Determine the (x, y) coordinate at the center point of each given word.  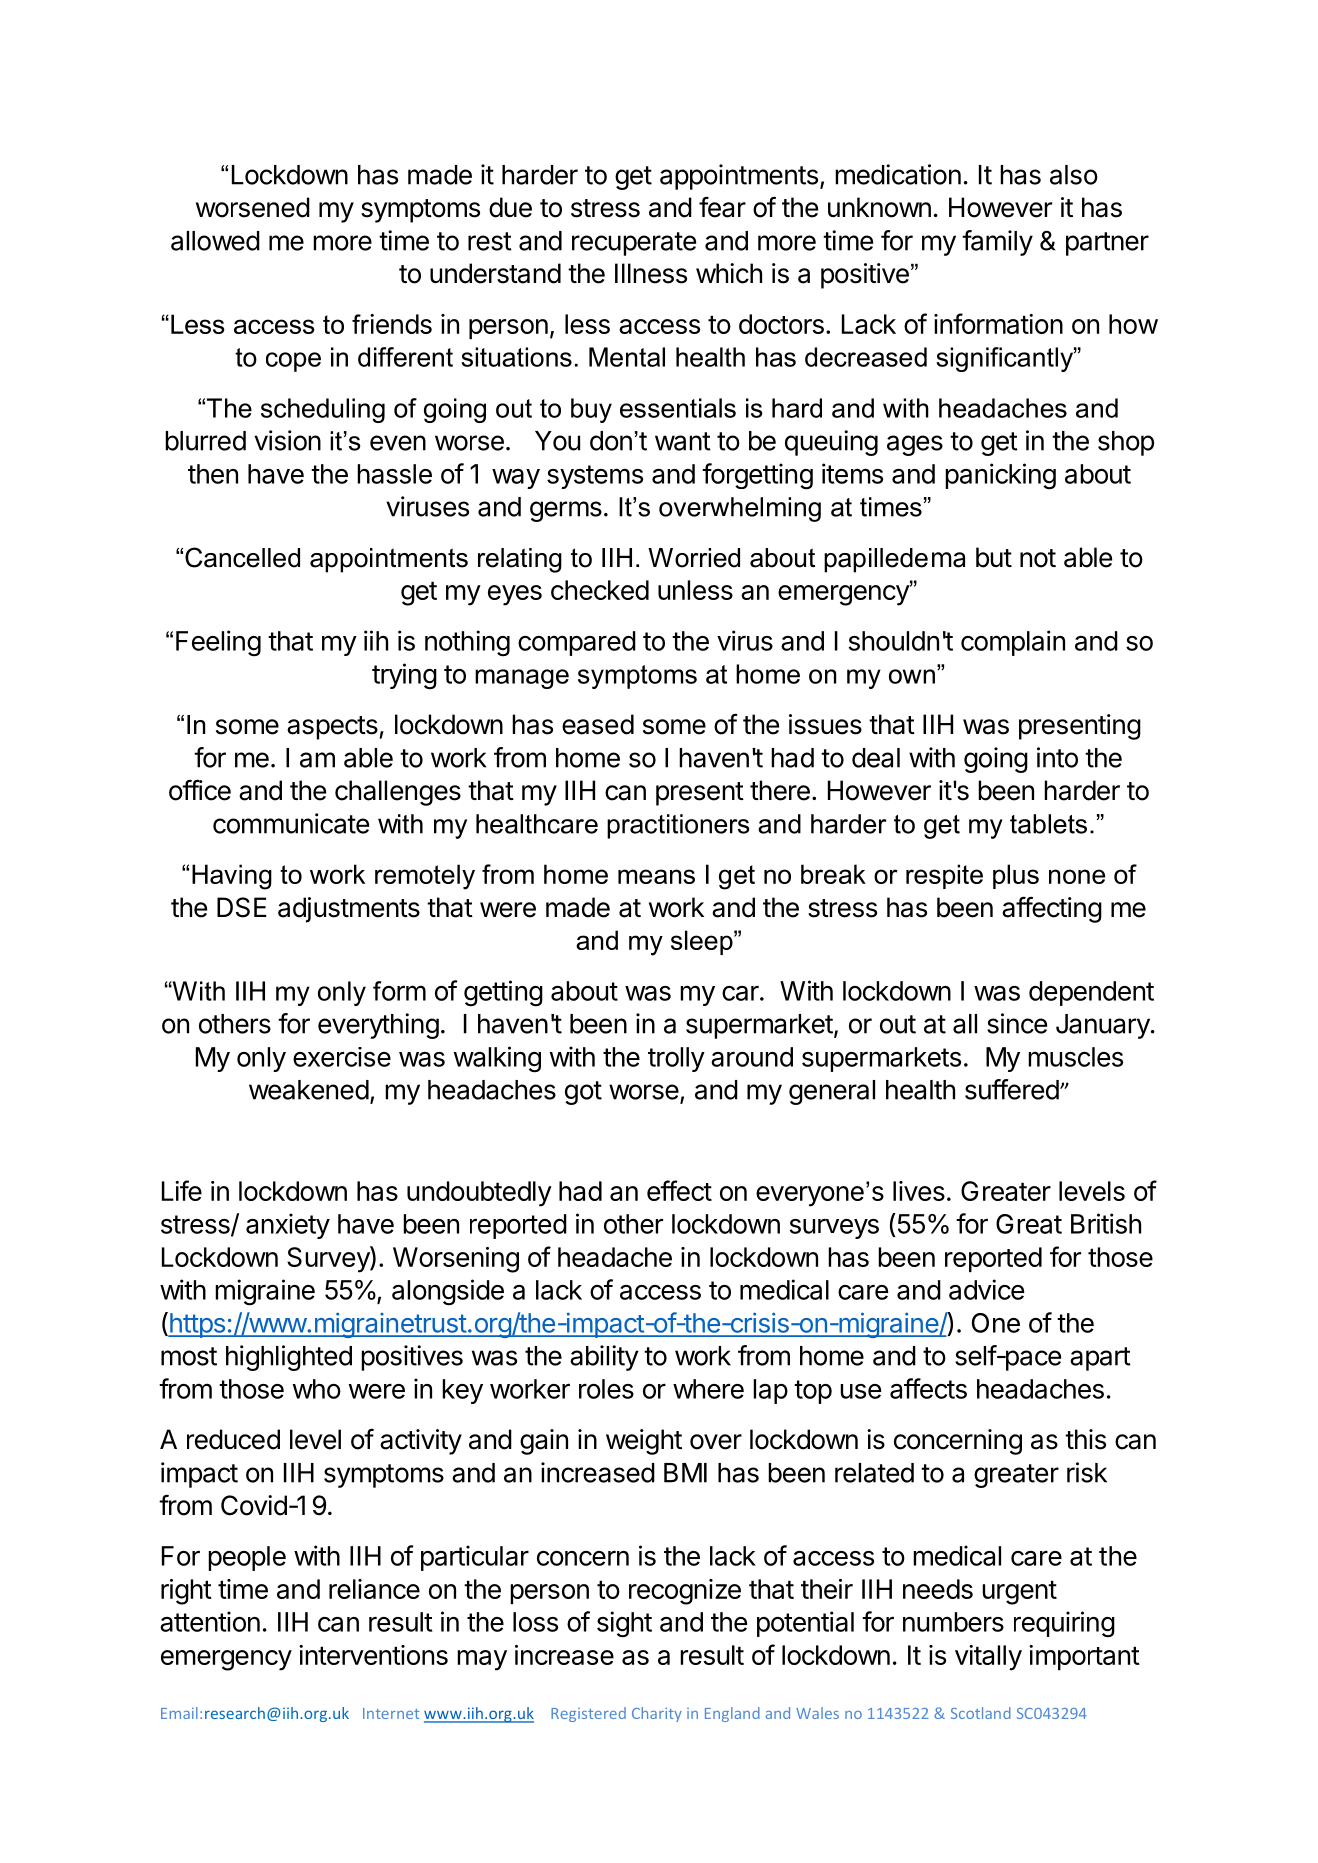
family (997, 243)
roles (606, 1389)
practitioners (678, 826)
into (1057, 757)
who (316, 1389)
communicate (291, 823)
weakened (309, 1090)
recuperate (634, 244)
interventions (373, 1655)
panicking (1000, 476)
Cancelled (242, 557)
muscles (1075, 1057)
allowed (215, 241)
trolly (676, 1059)
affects (928, 1388)
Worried (694, 558)
